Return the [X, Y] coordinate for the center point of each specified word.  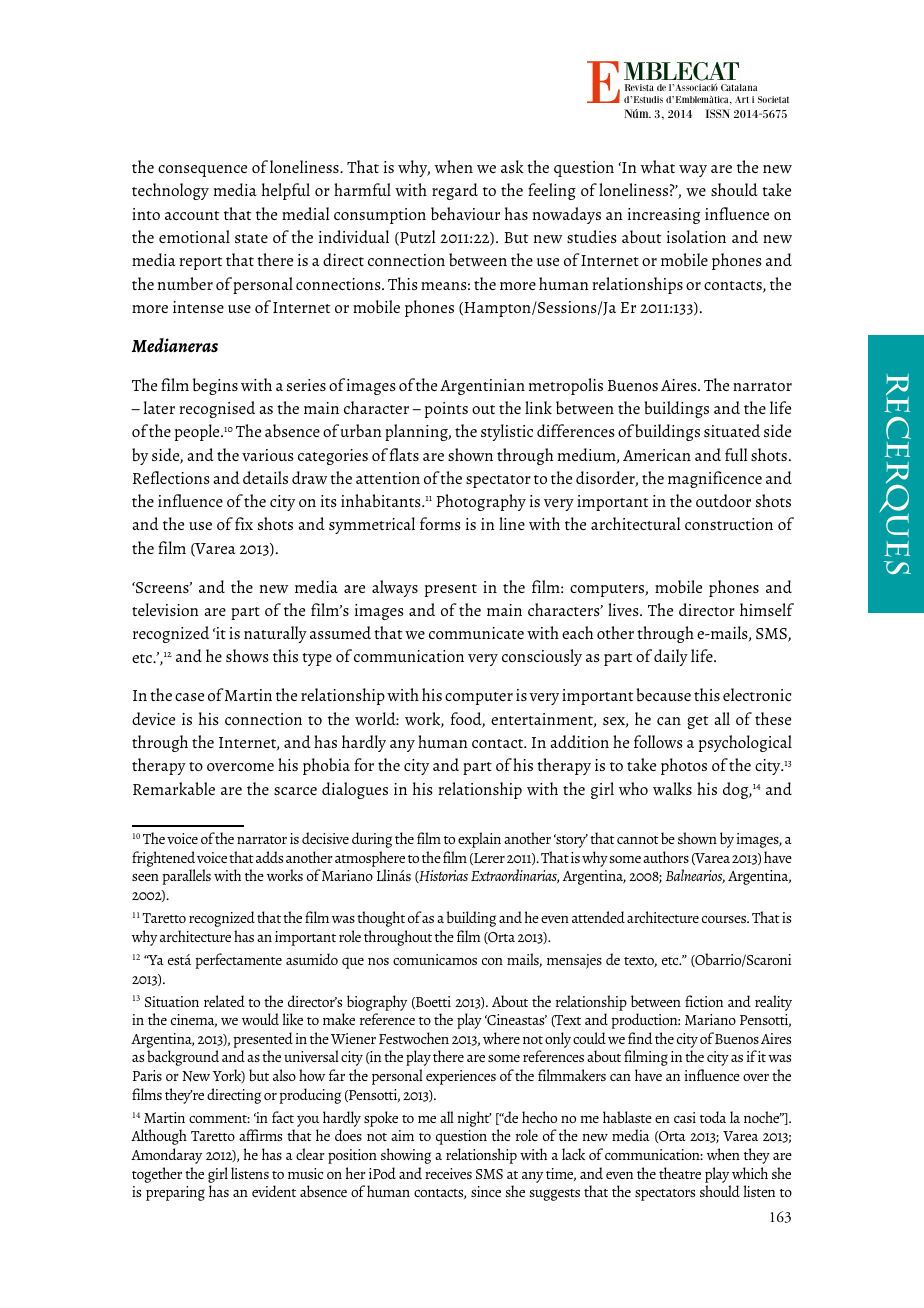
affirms [260, 1135]
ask [512, 166]
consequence [202, 171]
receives [448, 1173]
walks [672, 788]
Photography [481, 502]
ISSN [718, 113]
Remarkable [174, 788]
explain [479, 840]
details [265, 477]
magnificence [715, 479]
